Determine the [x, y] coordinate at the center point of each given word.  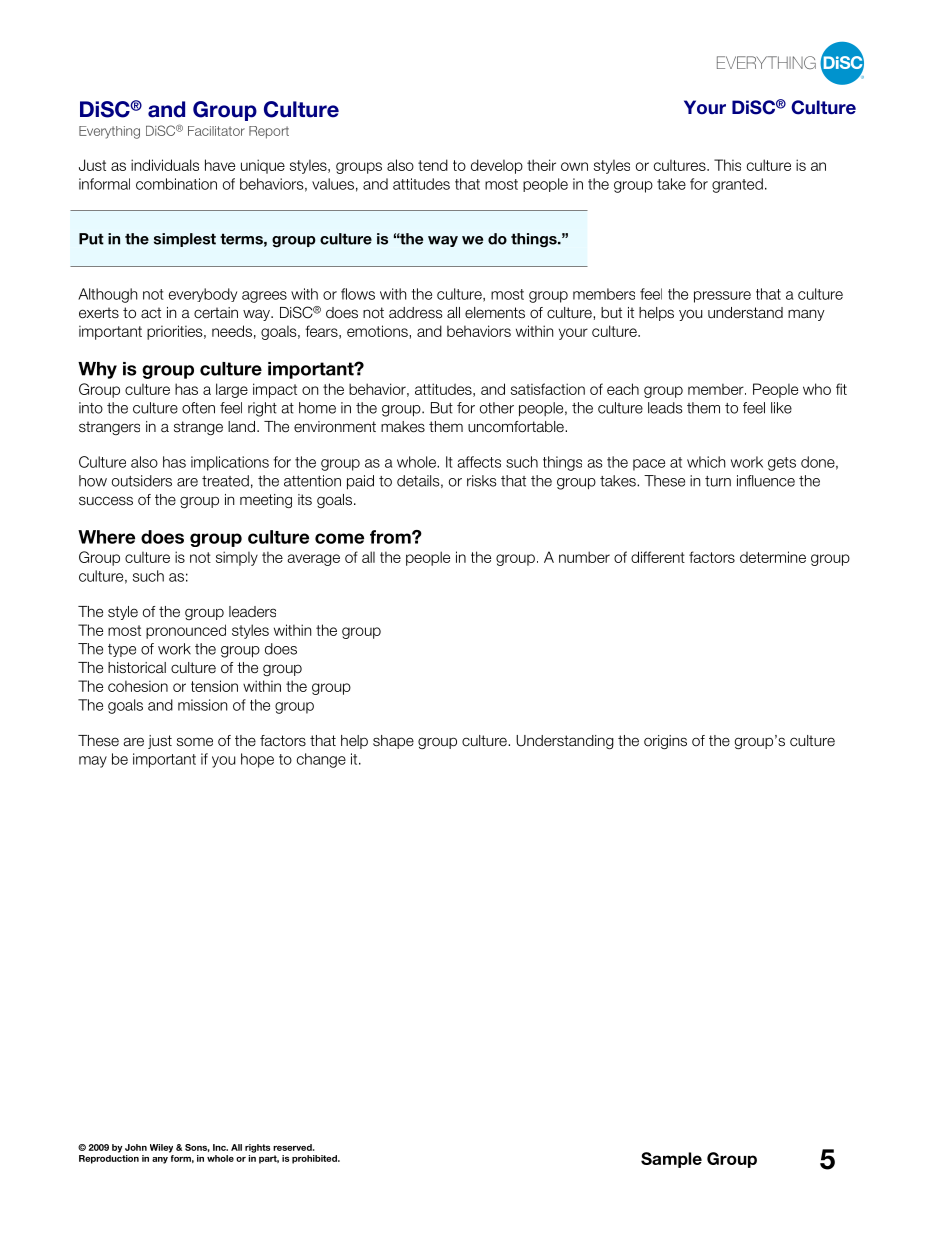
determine [773, 557]
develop [497, 166]
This [727, 165]
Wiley [161, 1148]
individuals [165, 165]
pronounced [186, 631]
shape [393, 742]
